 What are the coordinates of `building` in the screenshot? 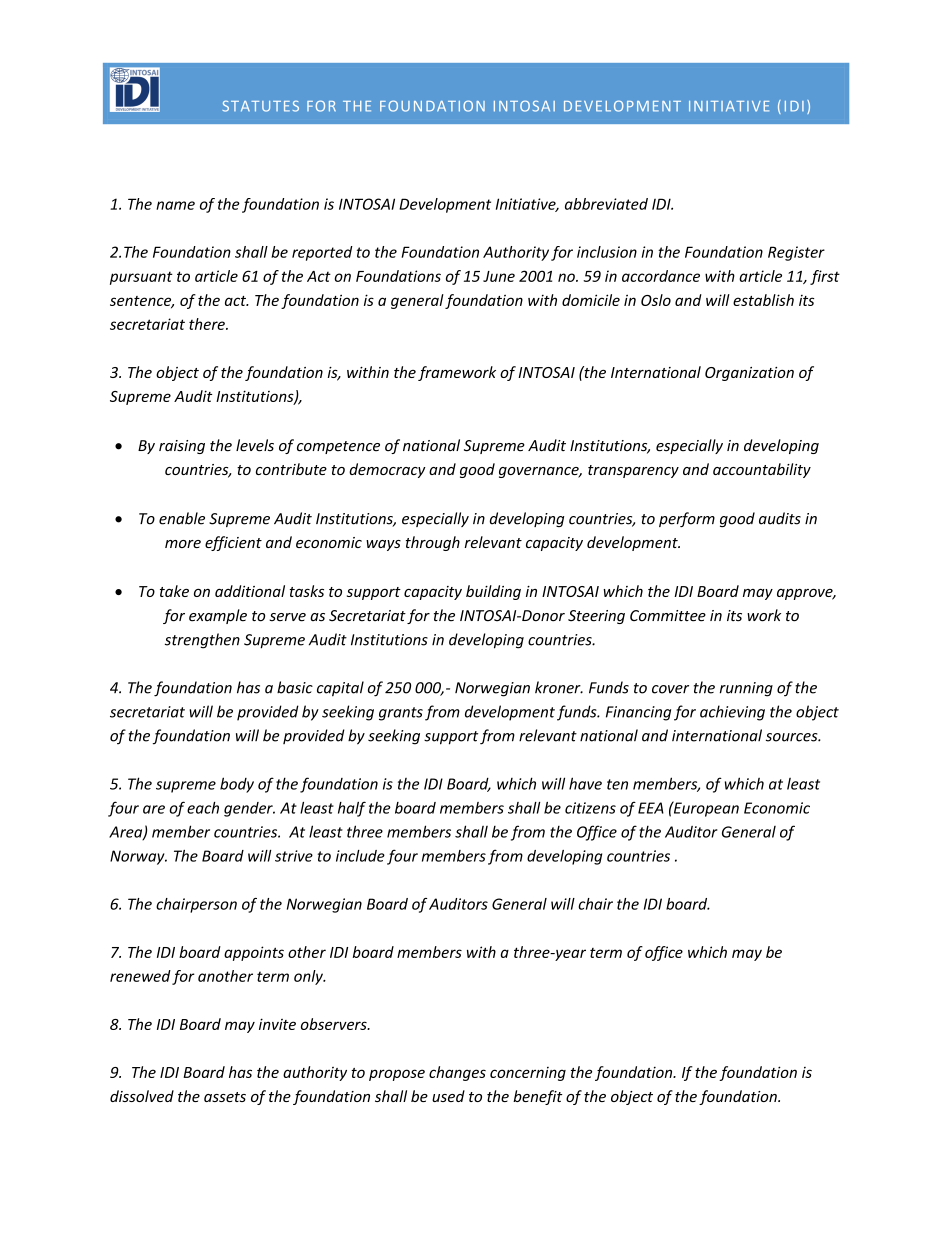 It's located at (493, 592).
